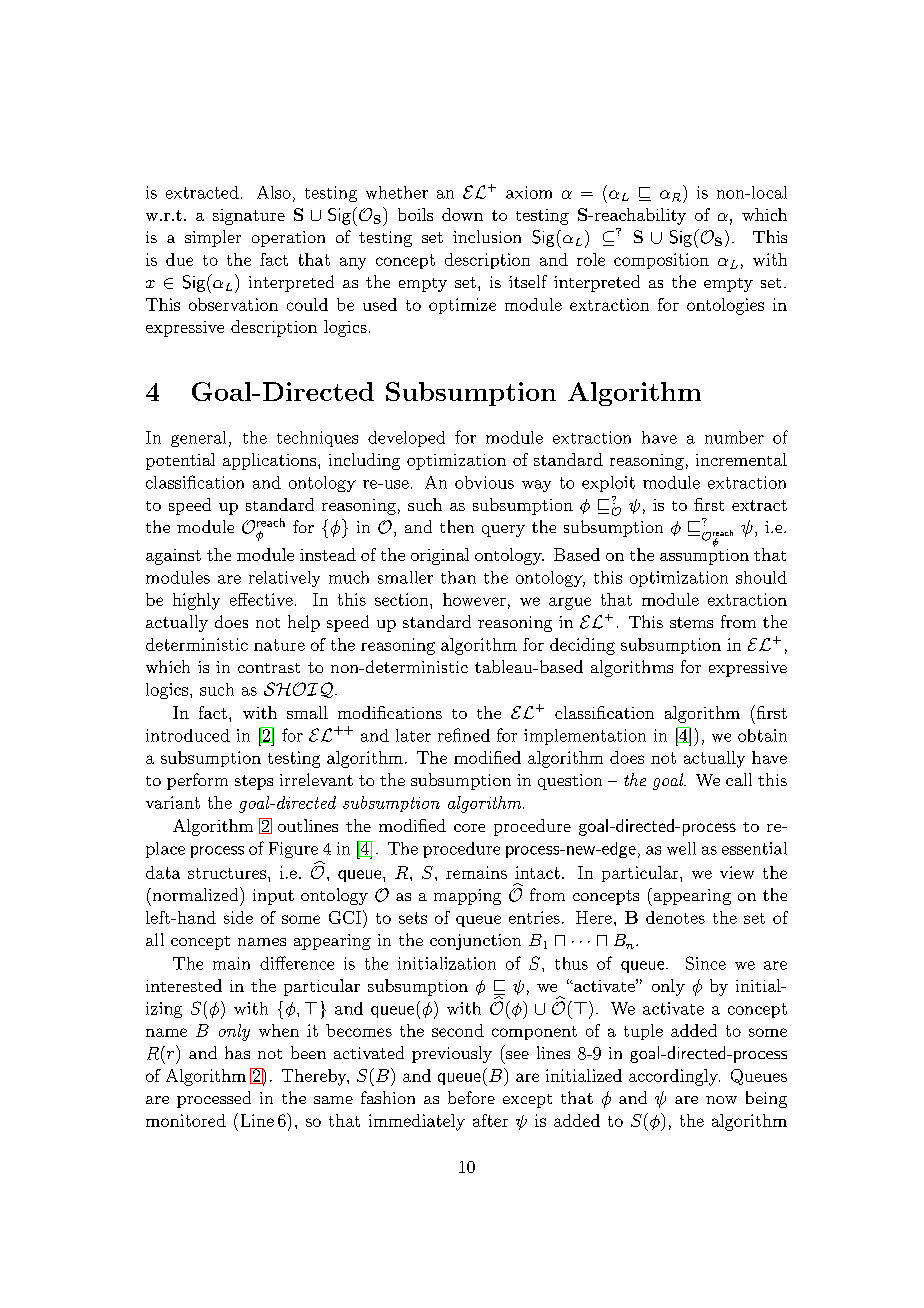  What do you see at coordinates (271, 461) in the page?
I see `applications` at bounding box center [271, 461].
